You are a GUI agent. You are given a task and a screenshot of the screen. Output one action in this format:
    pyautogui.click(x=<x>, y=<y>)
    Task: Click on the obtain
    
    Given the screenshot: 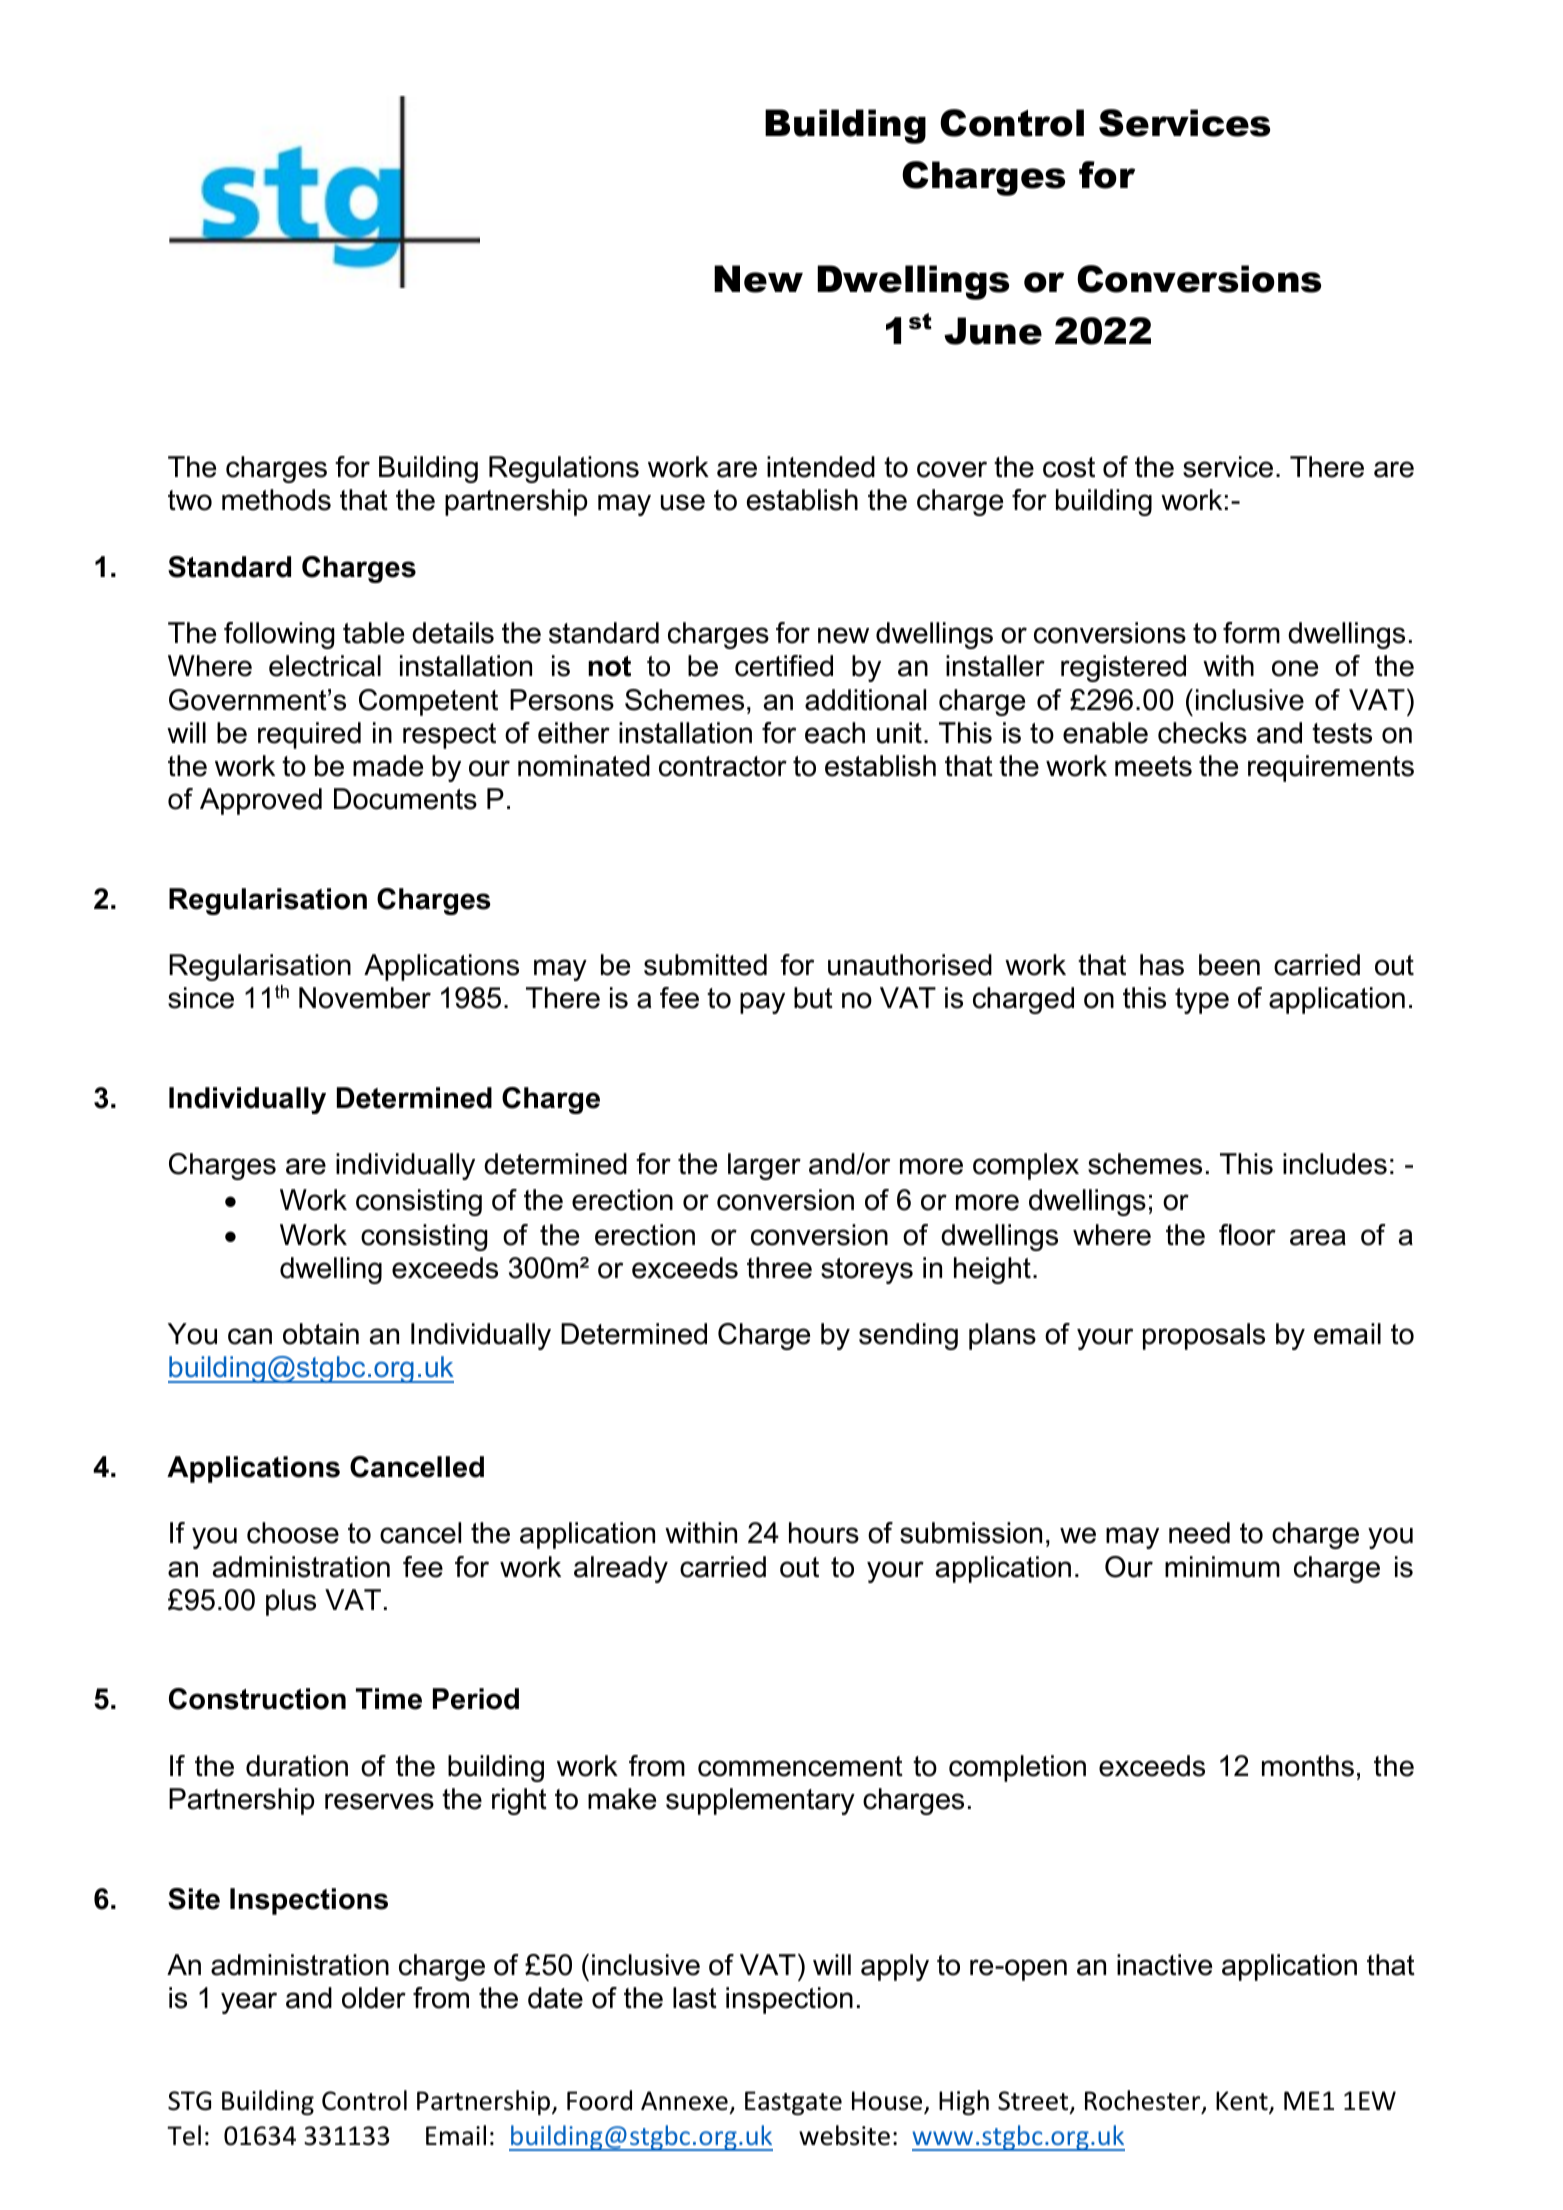 What is the action you would take?
    pyautogui.click(x=321, y=1334)
